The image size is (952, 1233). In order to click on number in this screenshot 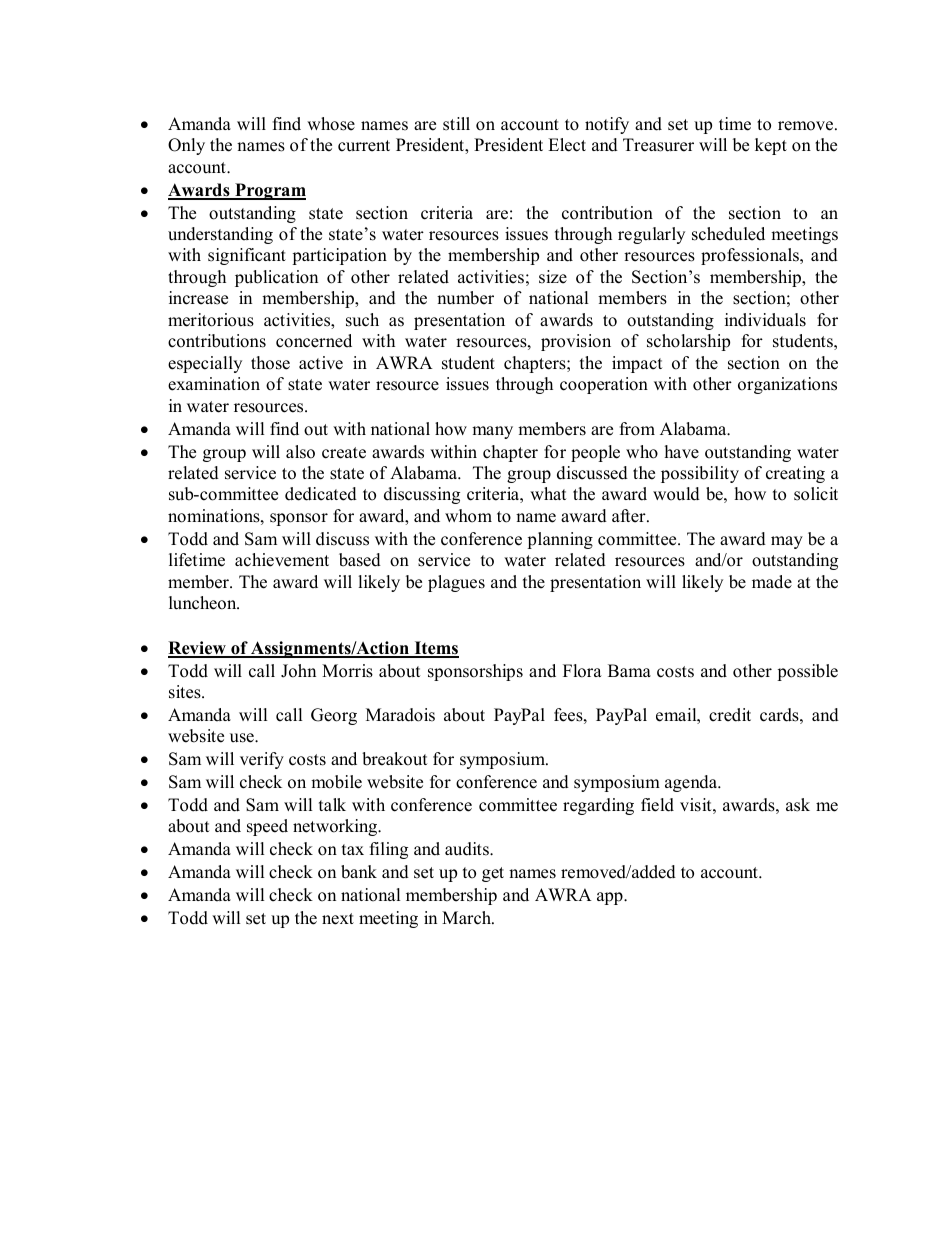, I will do `click(465, 298)`.
